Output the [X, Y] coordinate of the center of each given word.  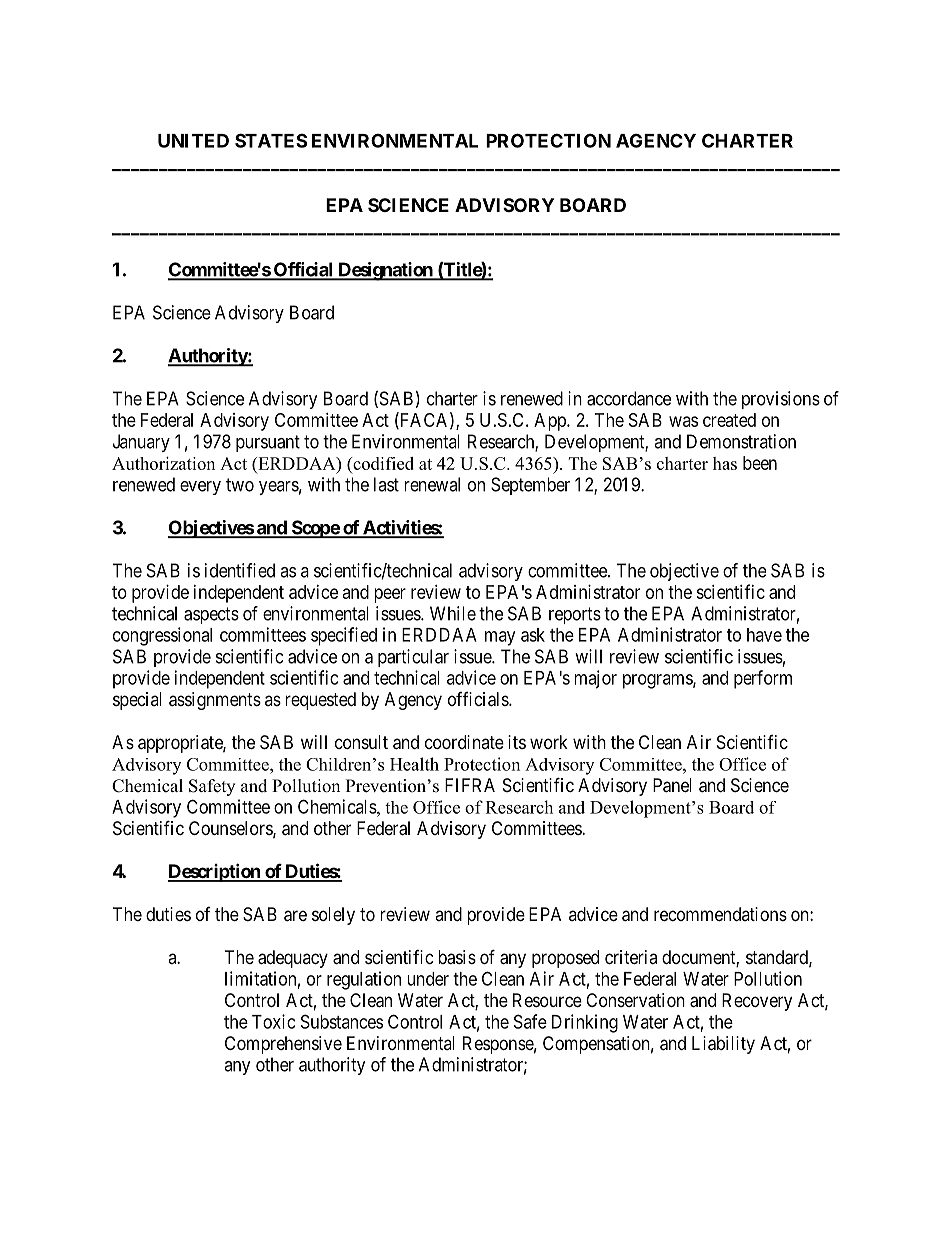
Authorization [163, 463]
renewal [432, 484]
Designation [385, 271]
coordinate [464, 742]
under [428, 979]
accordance [629, 398]
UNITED [193, 141]
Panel [672, 785]
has [725, 463]
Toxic [273, 1021]
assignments [215, 701]
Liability [723, 1045]
